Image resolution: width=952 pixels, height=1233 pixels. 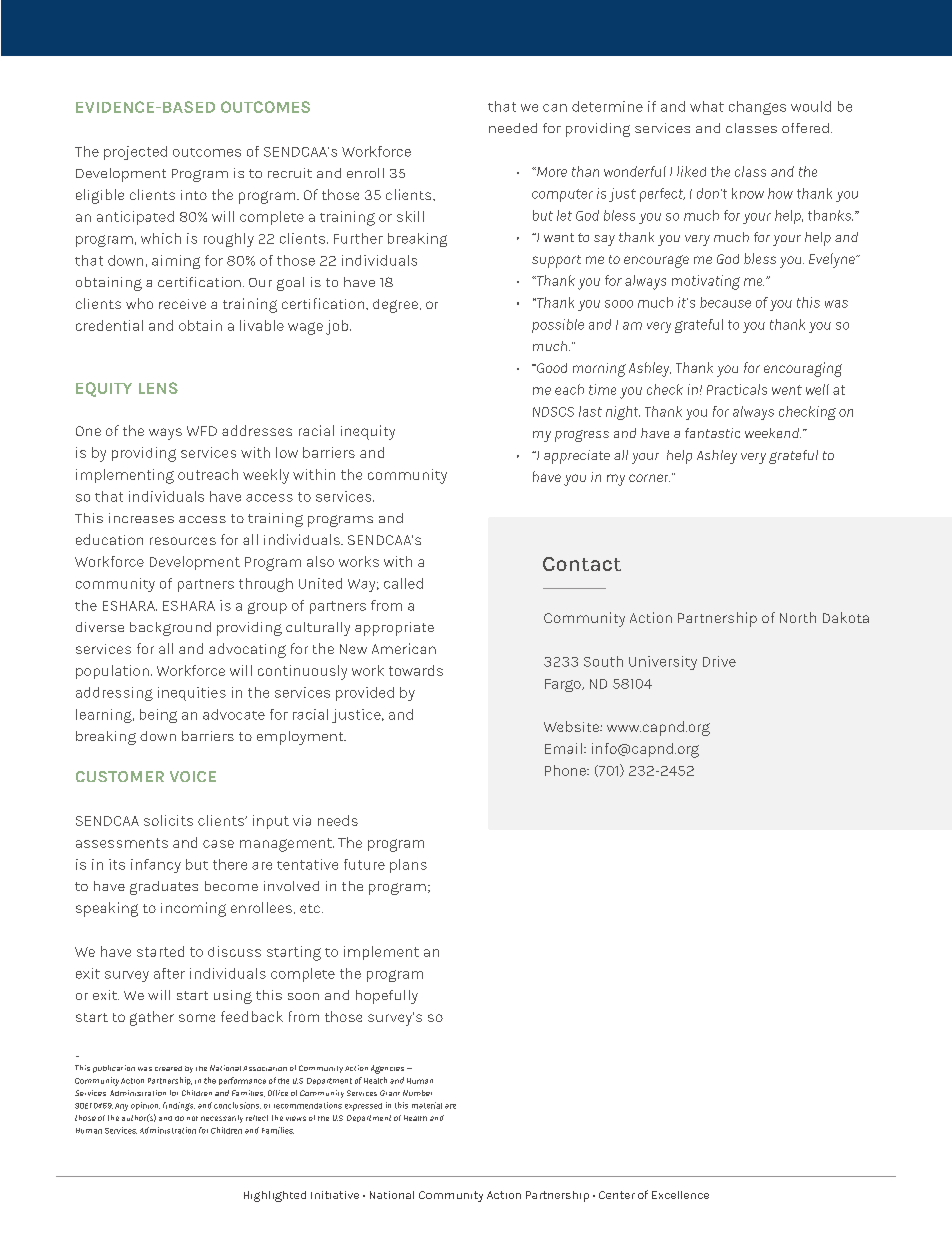 What do you see at coordinates (803, 369) in the image?
I see `encouraging` at bounding box center [803, 369].
